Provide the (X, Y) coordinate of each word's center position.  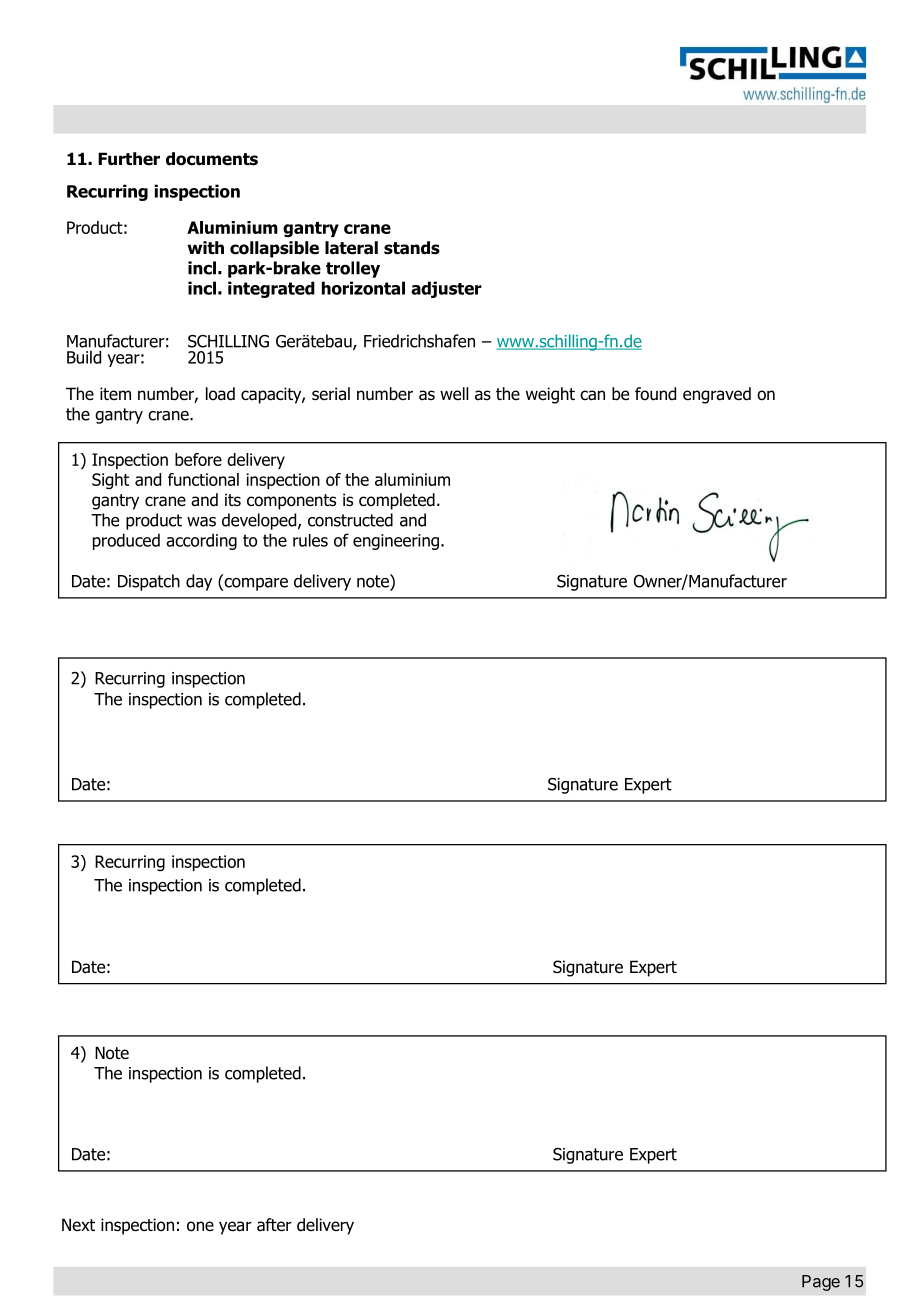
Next (78, 1225)
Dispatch (149, 582)
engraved (717, 395)
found (655, 394)
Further (129, 159)
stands (412, 248)
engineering (396, 542)
